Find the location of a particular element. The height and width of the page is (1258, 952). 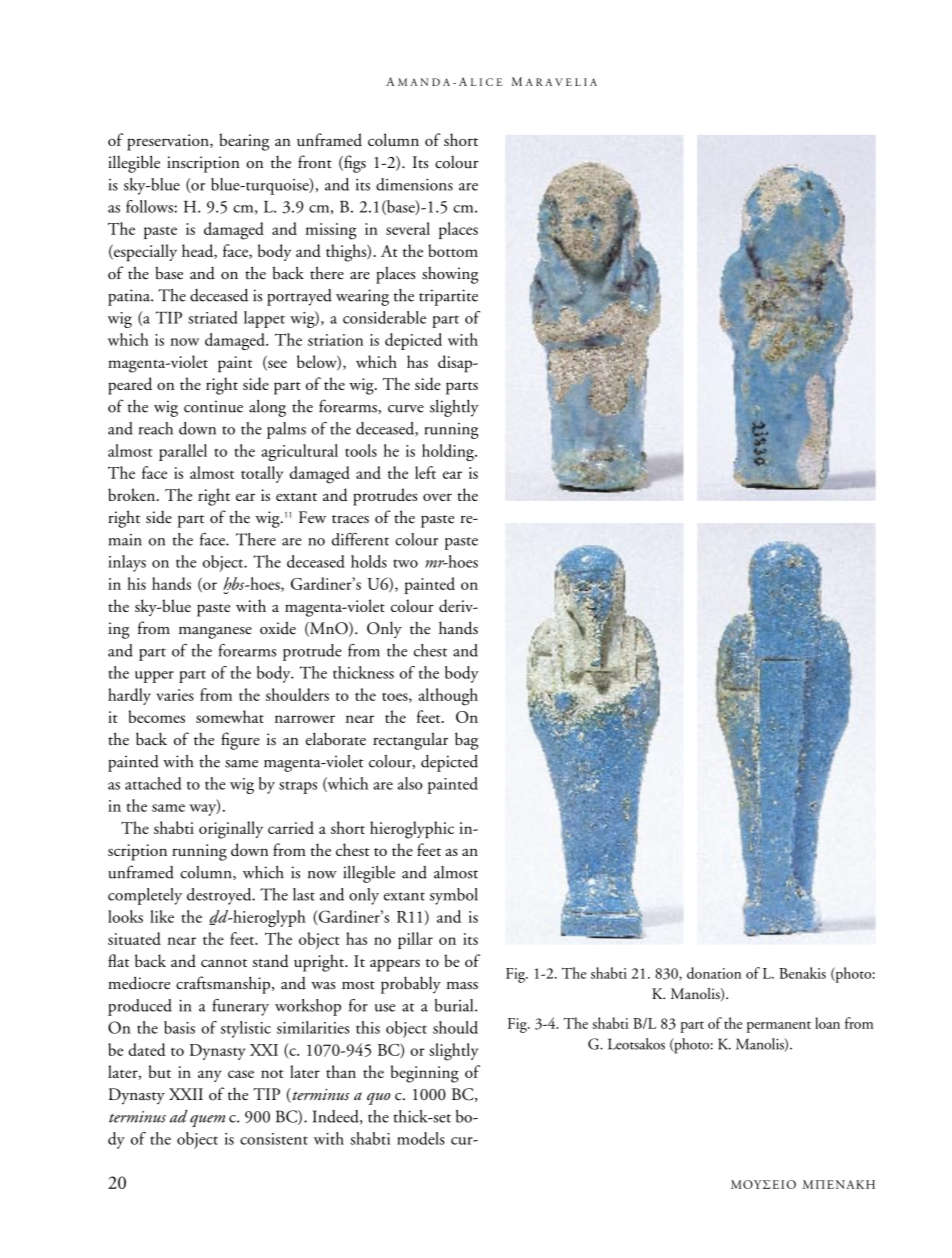

preservation is located at coordinates (169, 142).
